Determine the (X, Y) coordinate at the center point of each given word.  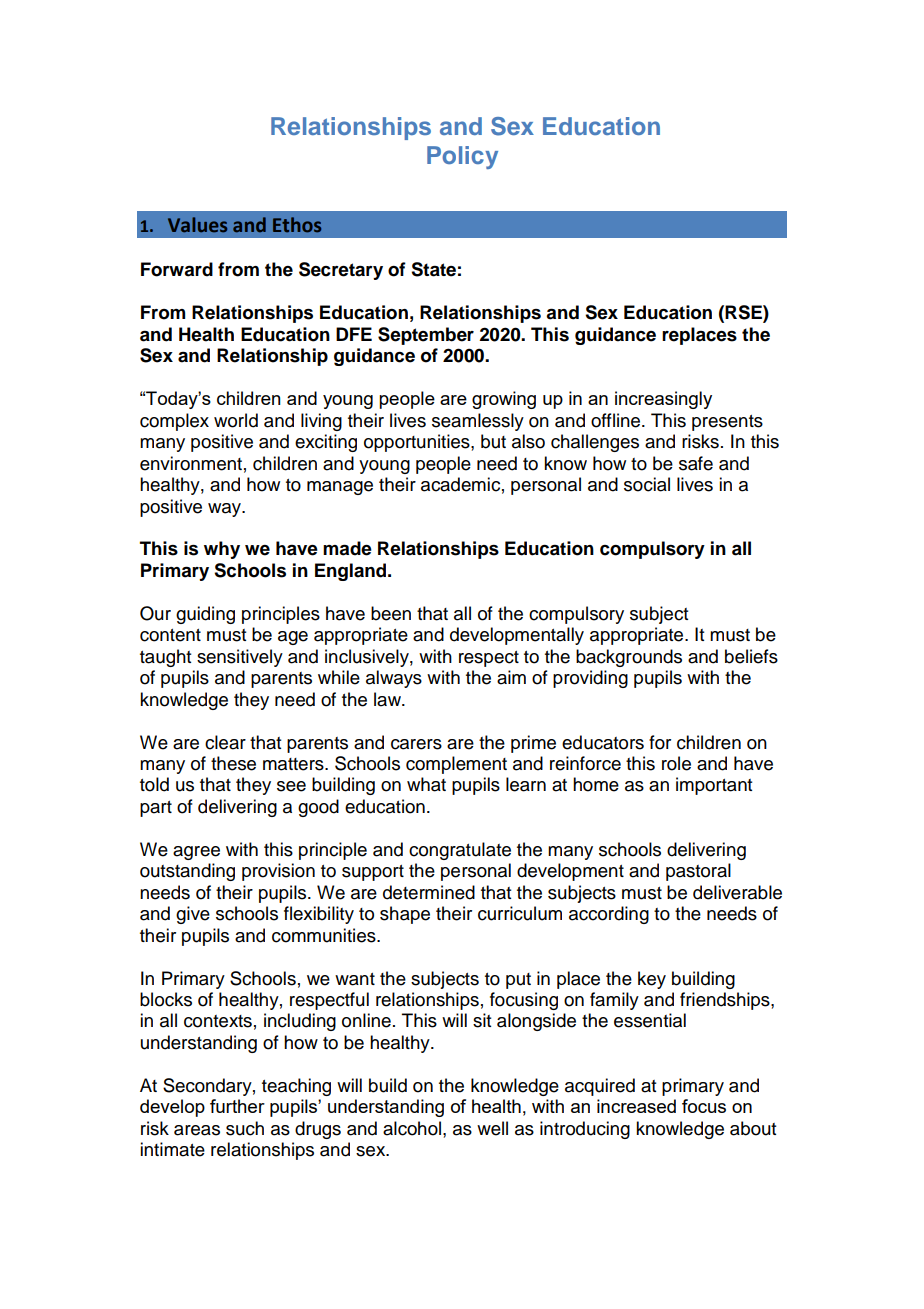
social (647, 484)
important (714, 786)
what (426, 784)
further (237, 1106)
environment (191, 463)
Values (197, 224)
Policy (462, 157)
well (492, 1128)
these (233, 763)
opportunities (418, 443)
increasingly (663, 400)
